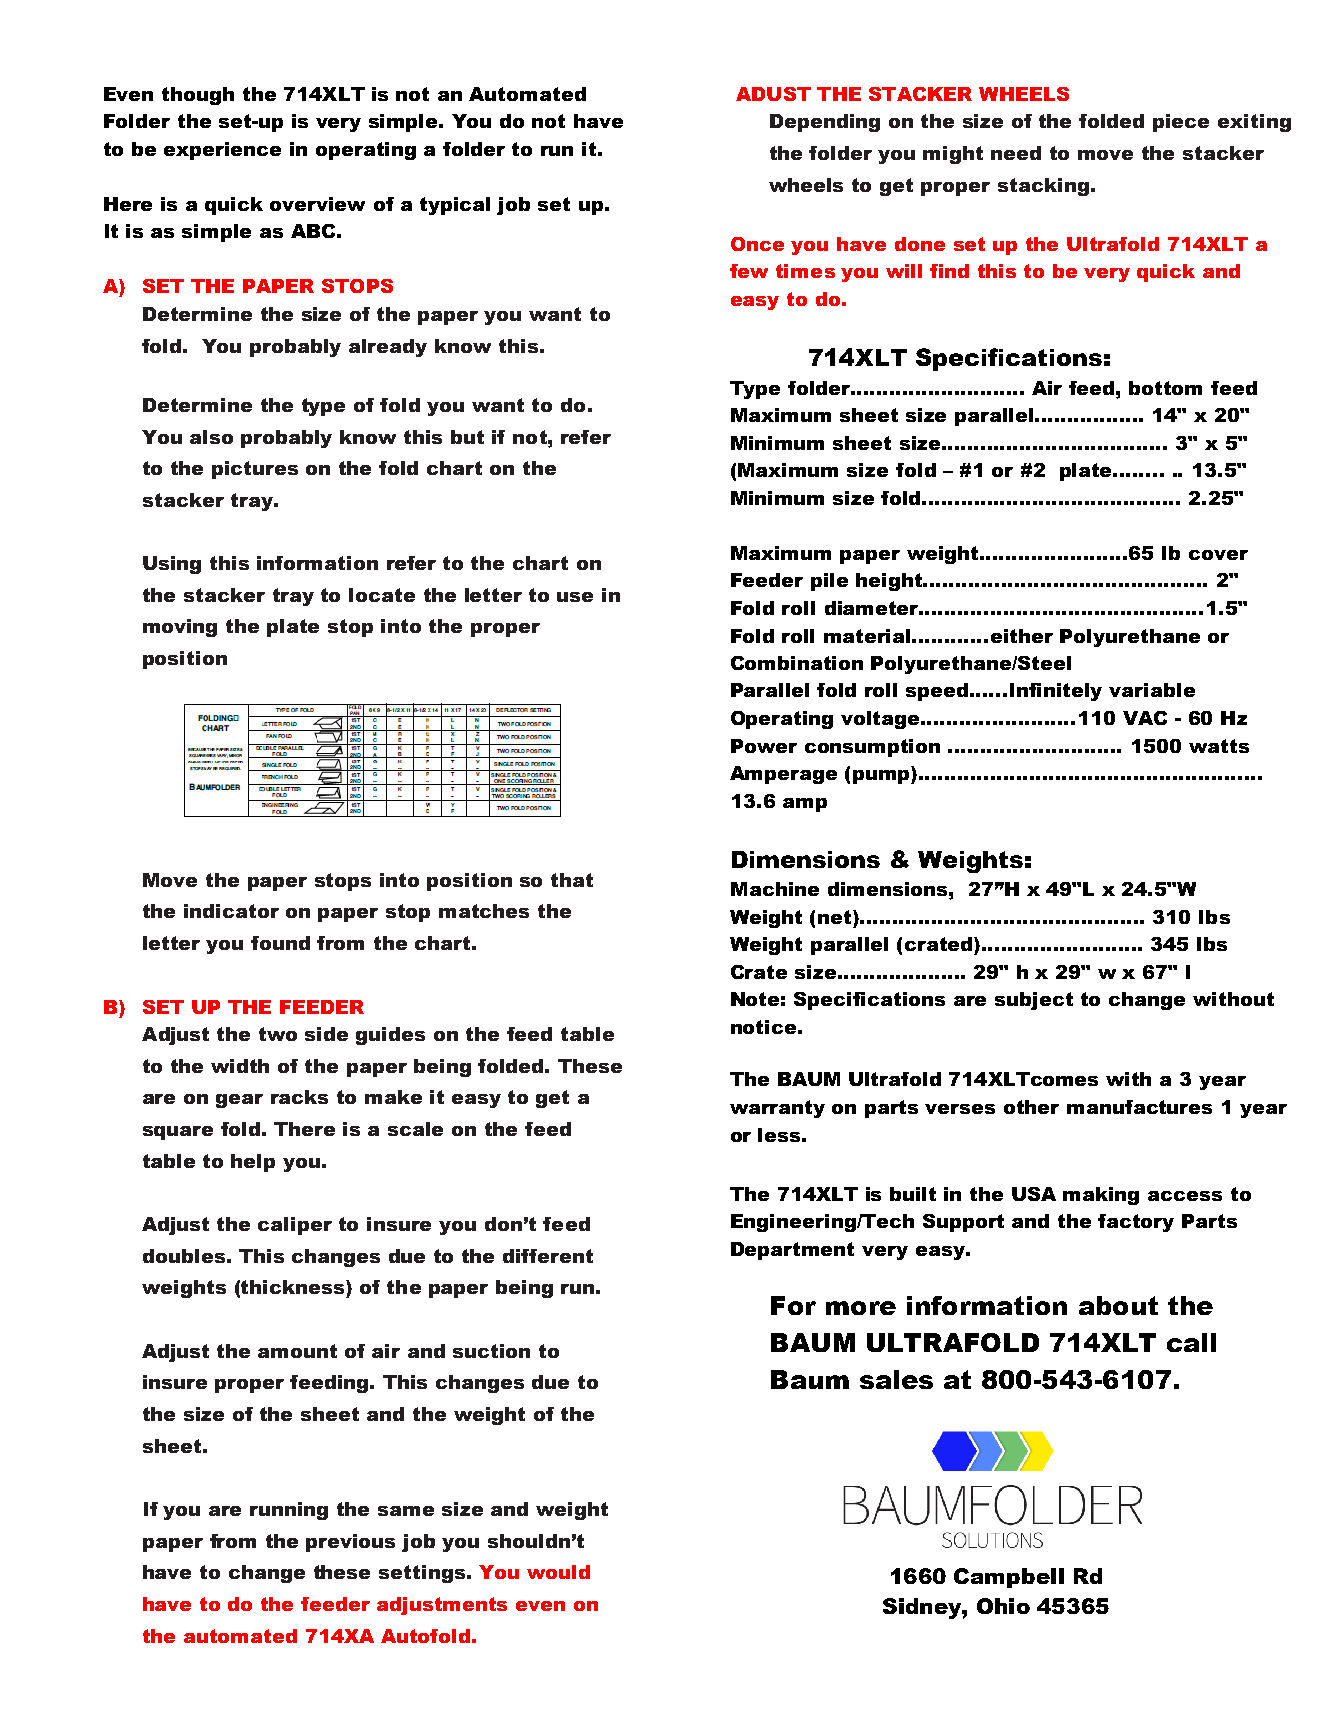 The width and height of the screenshot is (1328, 1718). I want to click on indicator, so click(231, 911).
